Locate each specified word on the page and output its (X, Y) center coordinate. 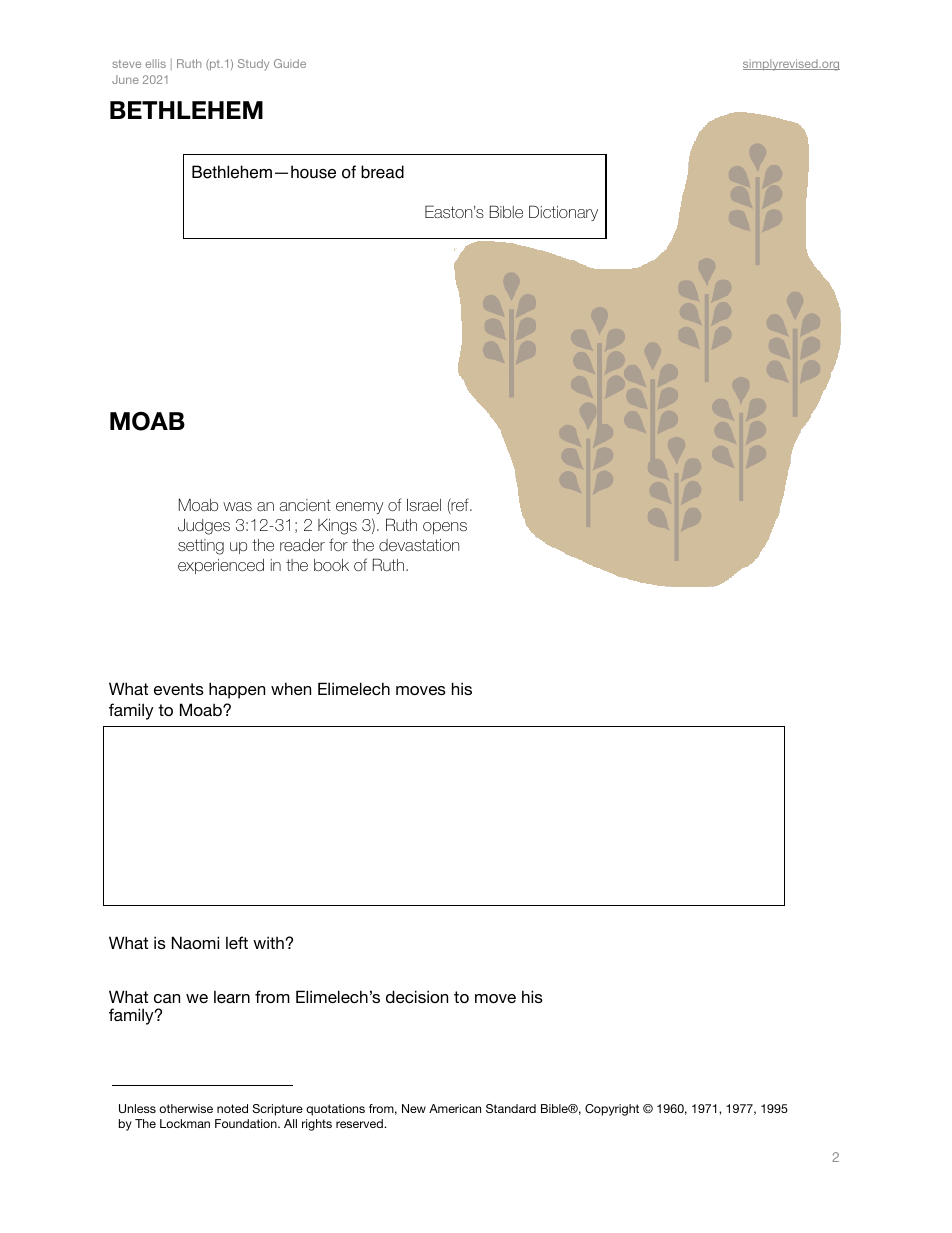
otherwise (186, 1108)
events (179, 689)
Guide (290, 63)
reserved (360, 1123)
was (237, 506)
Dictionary (563, 213)
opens (445, 528)
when (291, 688)
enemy (360, 508)
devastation (419, 545)
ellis (155, 63)
